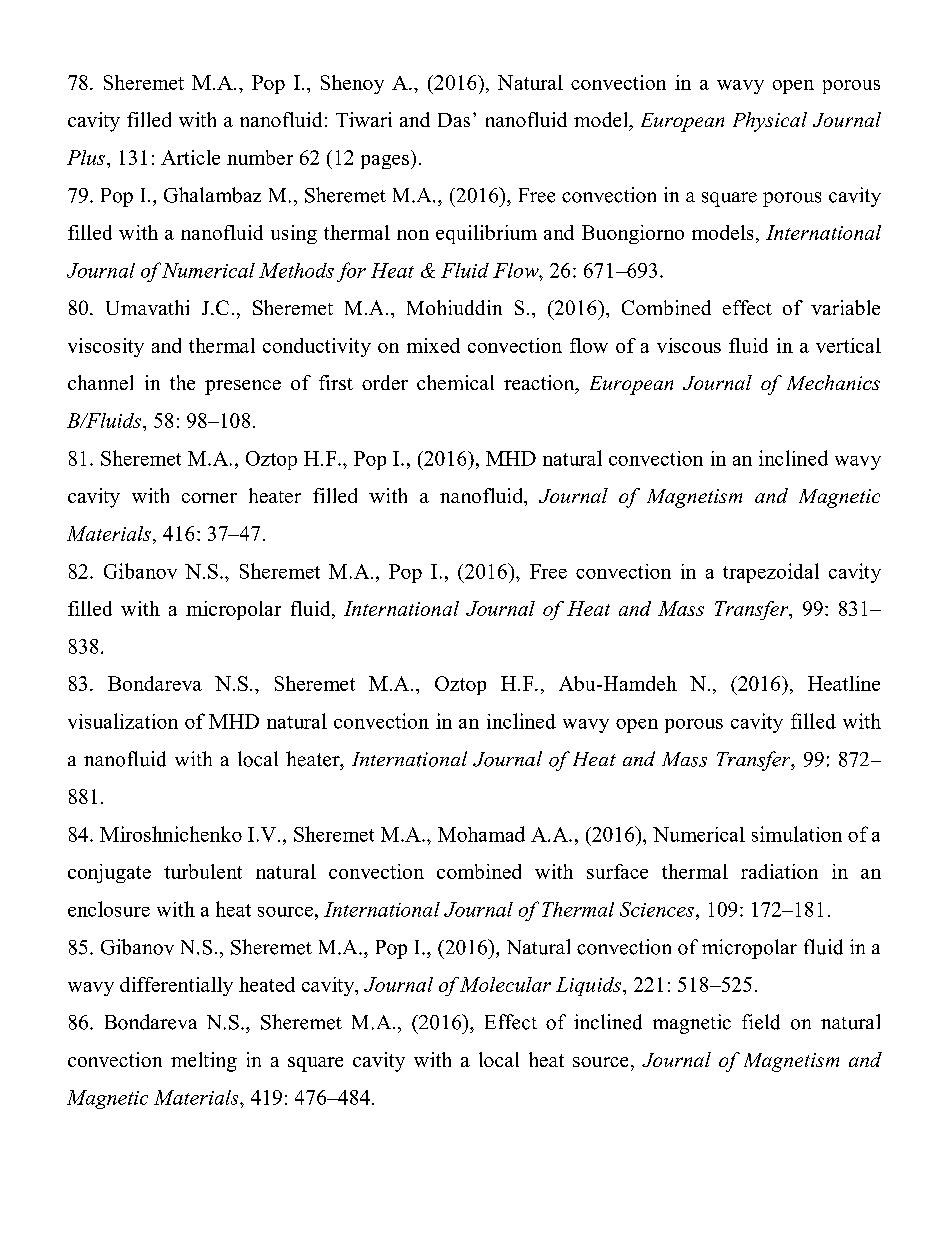  What do you see at coordinates (455, 382) in the screenshot?
I see `chemical` at bounding box center [455, 382].
